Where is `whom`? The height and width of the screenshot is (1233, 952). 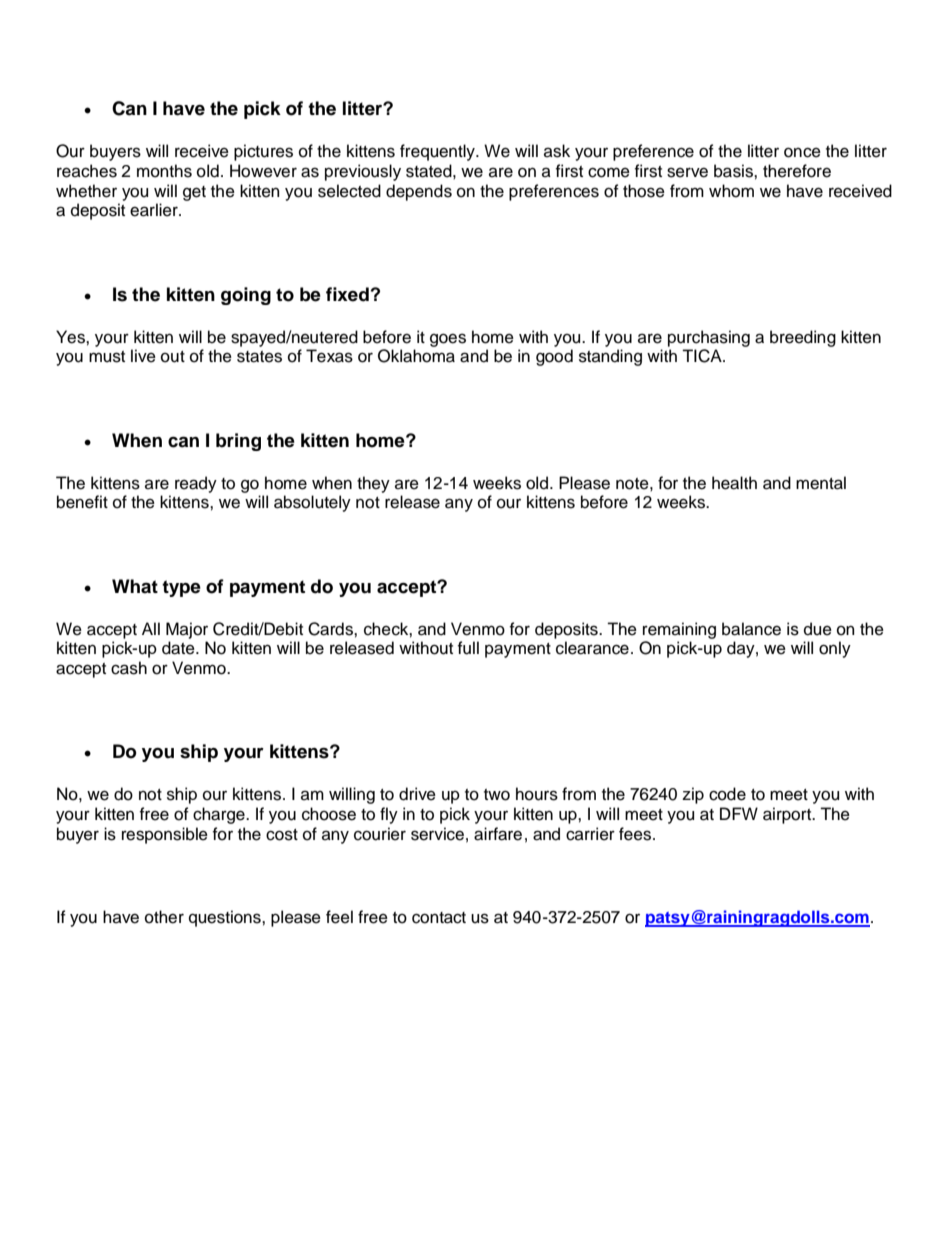 whom is located at coordinates (731, 191).
